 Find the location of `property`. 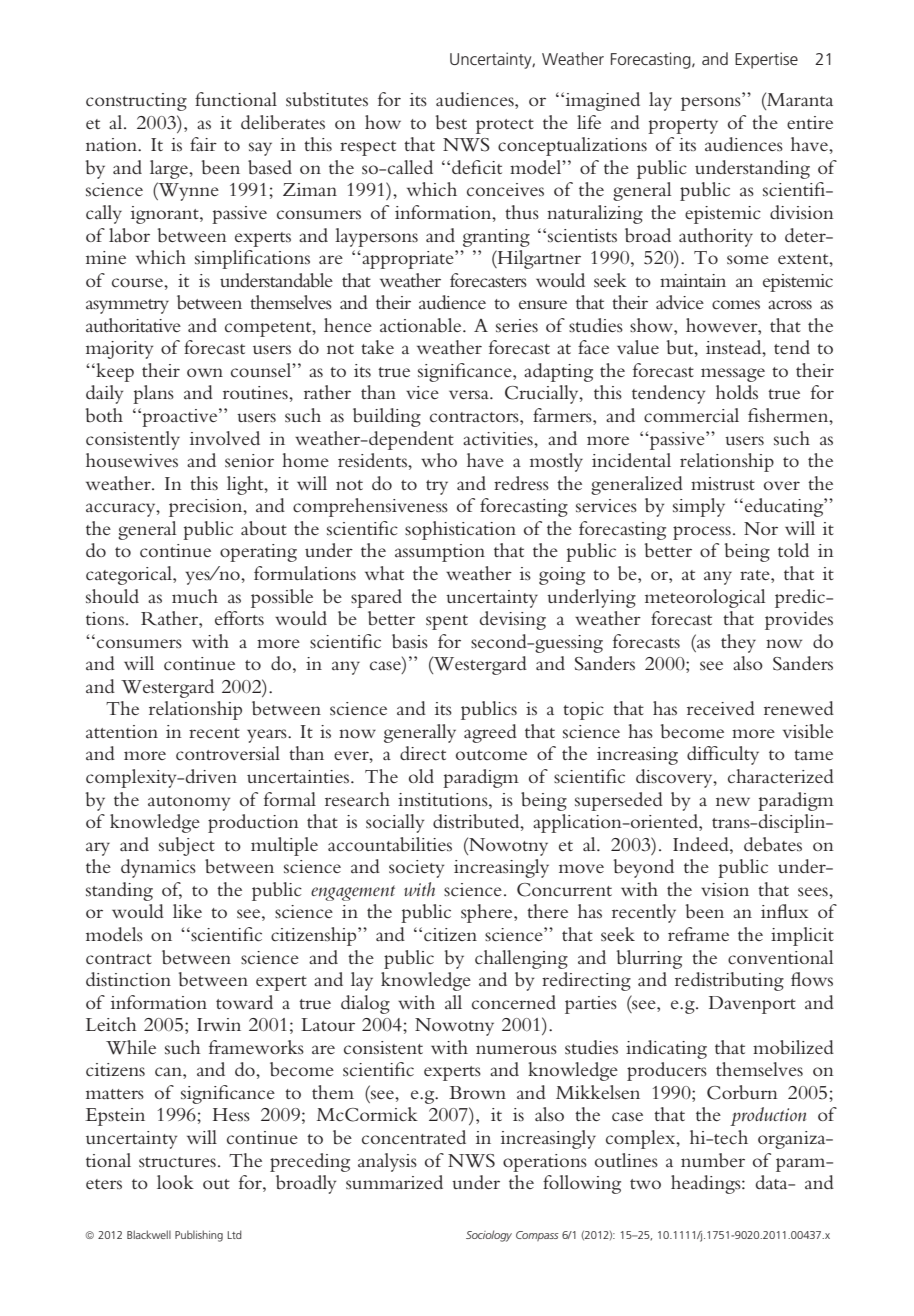

property is located at coordinates (683, 126).
